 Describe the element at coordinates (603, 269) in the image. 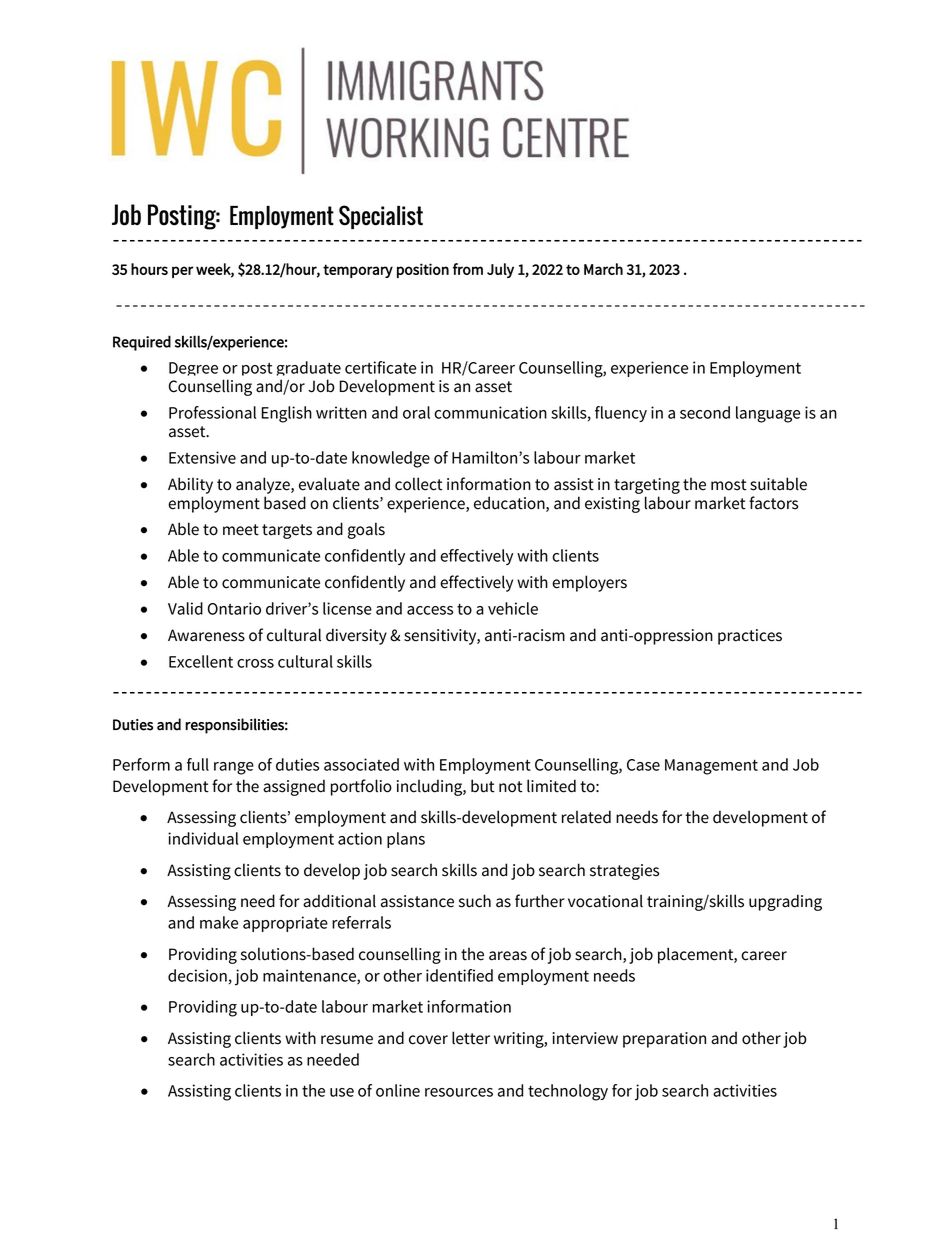

I see `March` at that location.
